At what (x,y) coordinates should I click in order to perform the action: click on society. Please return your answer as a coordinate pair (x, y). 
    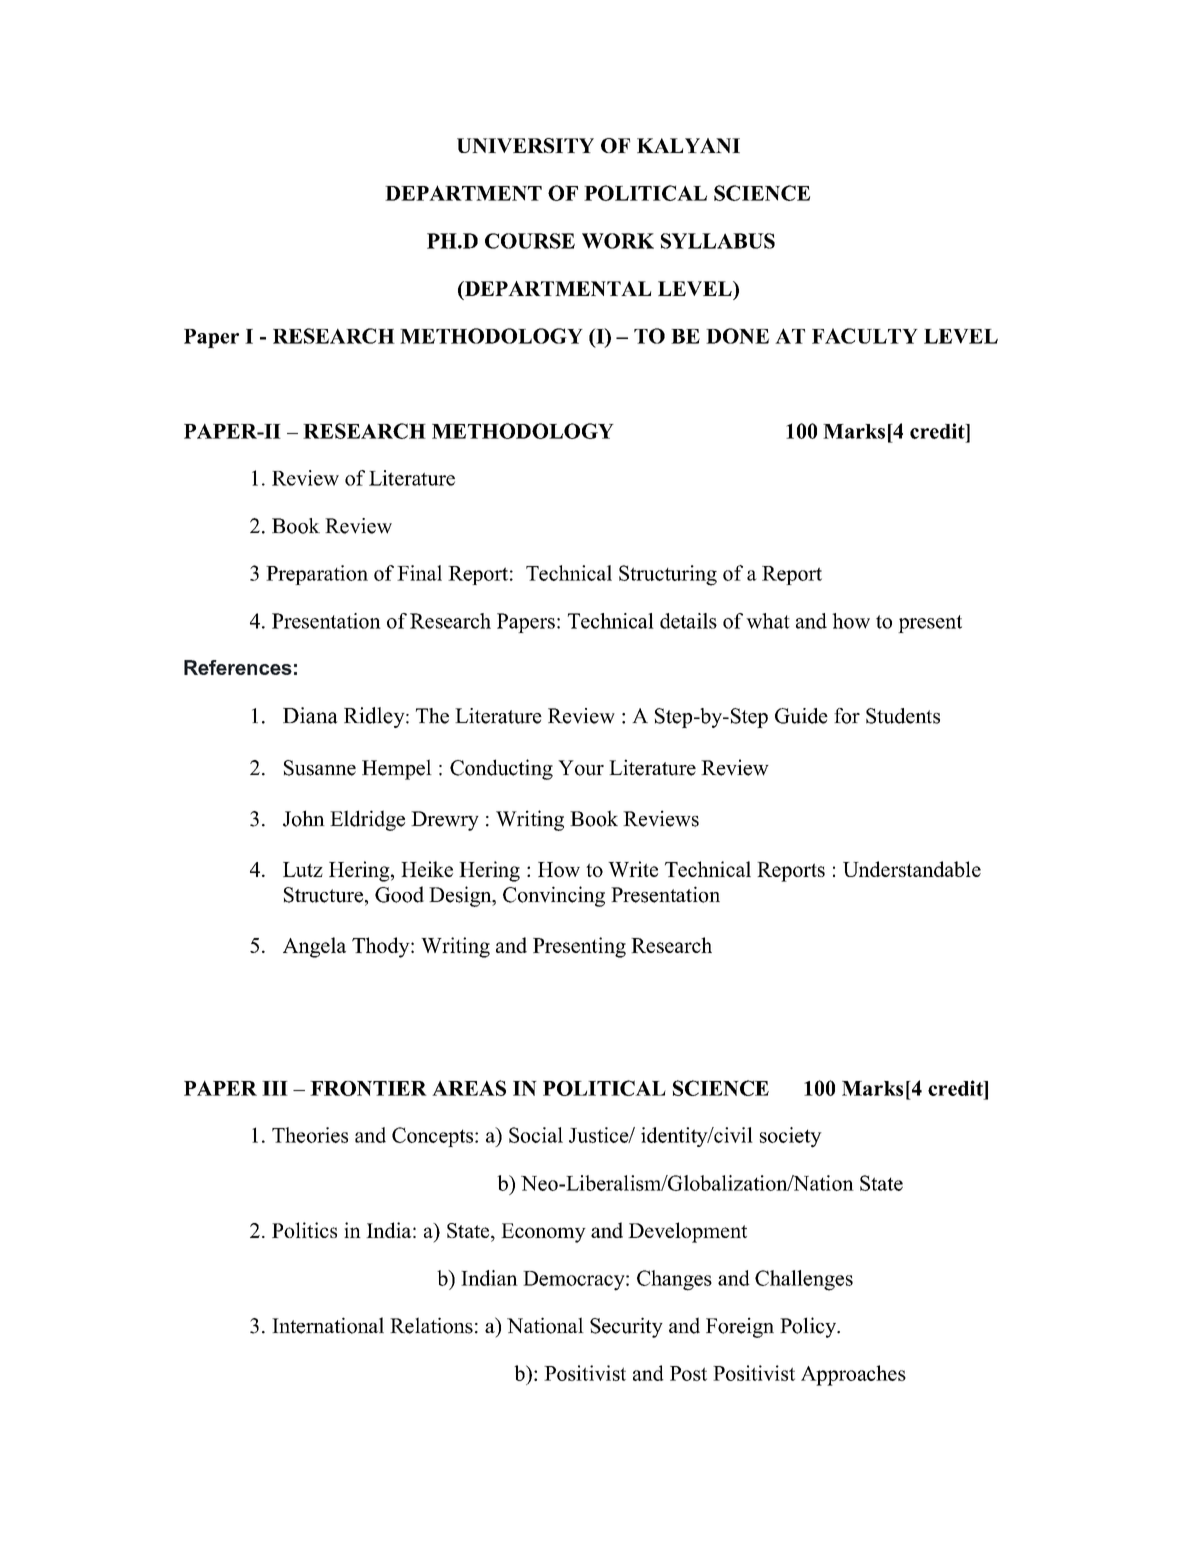
    Looking at the image, I should click on (791, 1137).
